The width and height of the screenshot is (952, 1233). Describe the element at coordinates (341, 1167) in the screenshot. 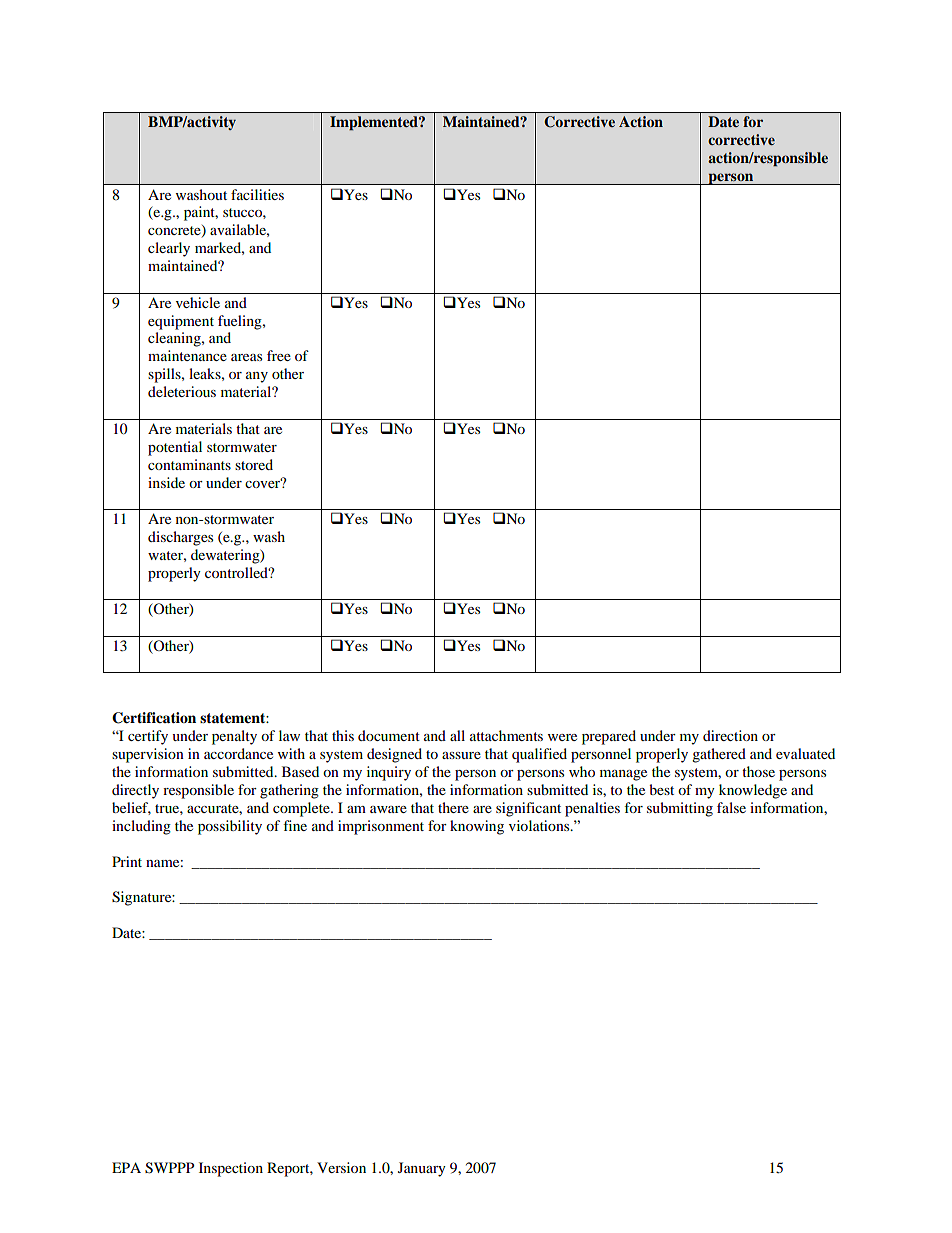

I see `Version` at that location.
